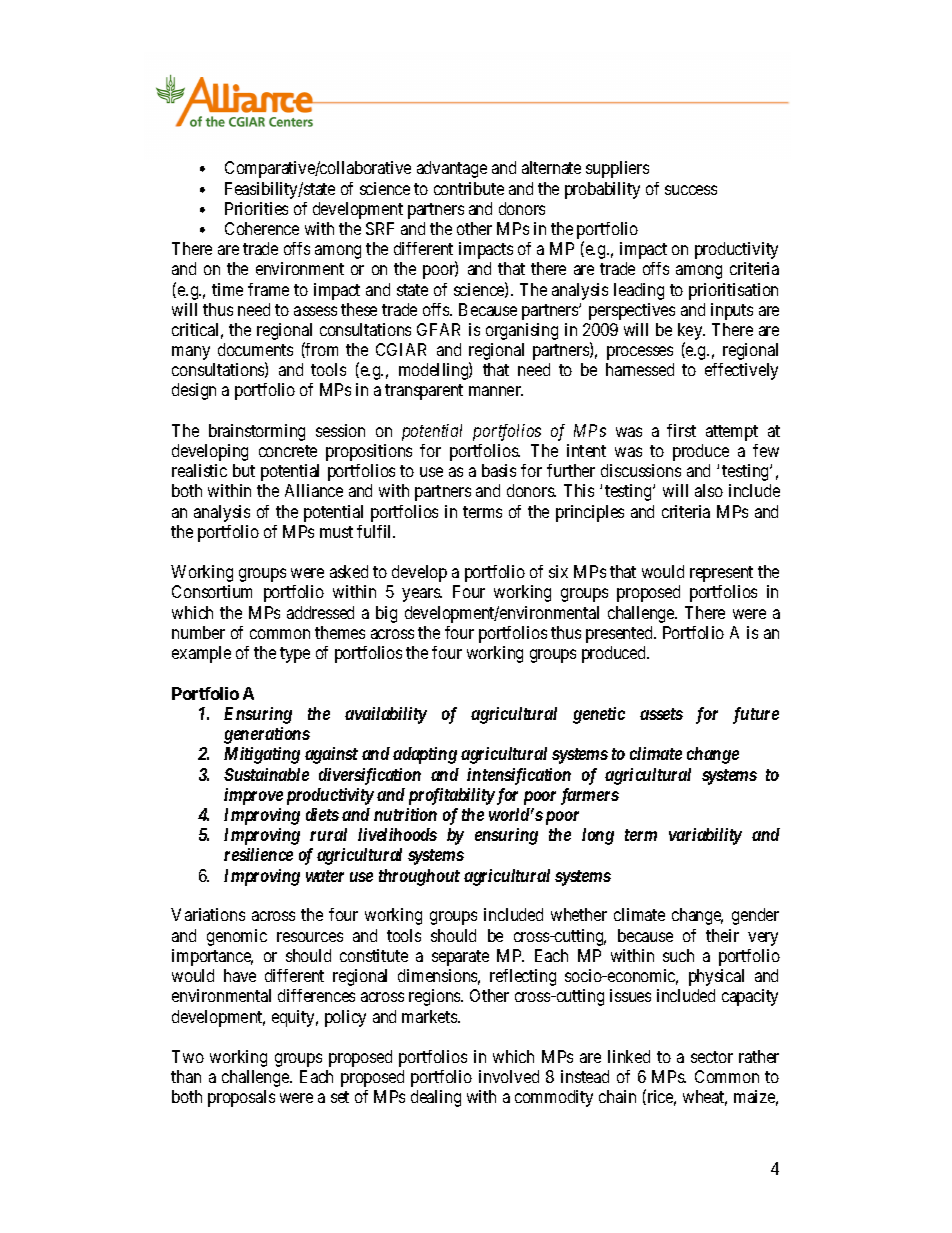 The width and height of the page is (952, 1233). I want to click on throughout, so click(419, 877).
